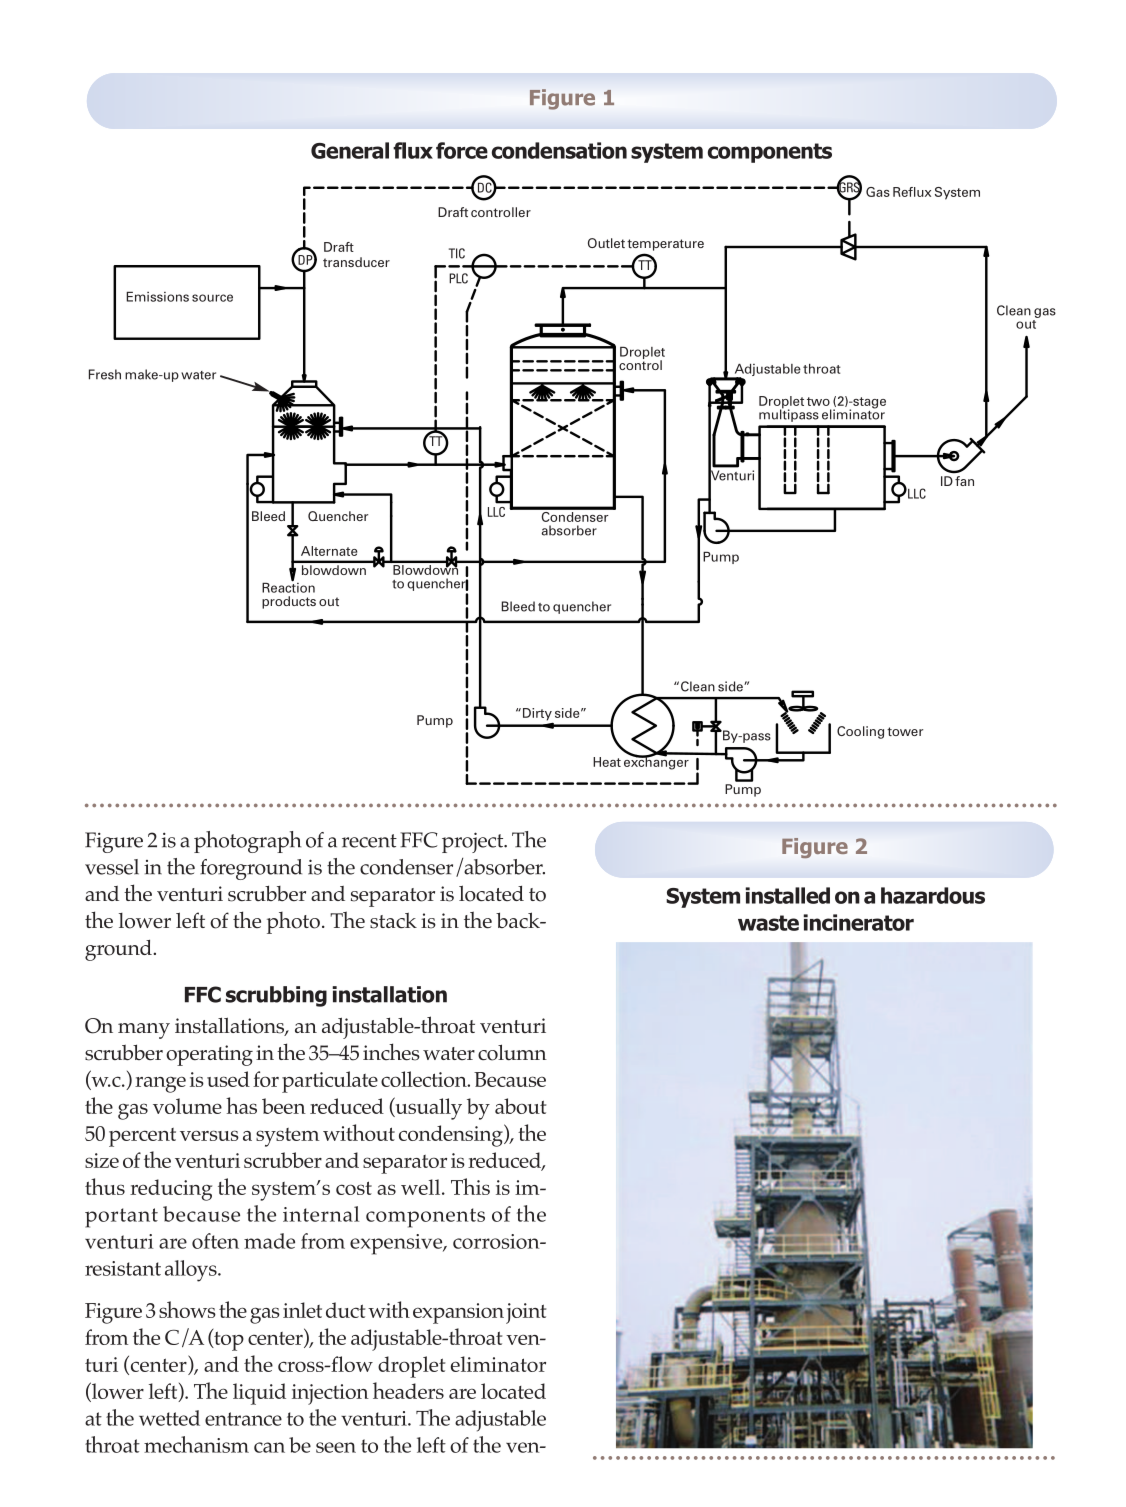  I want to click on project, so click(474, 842).
